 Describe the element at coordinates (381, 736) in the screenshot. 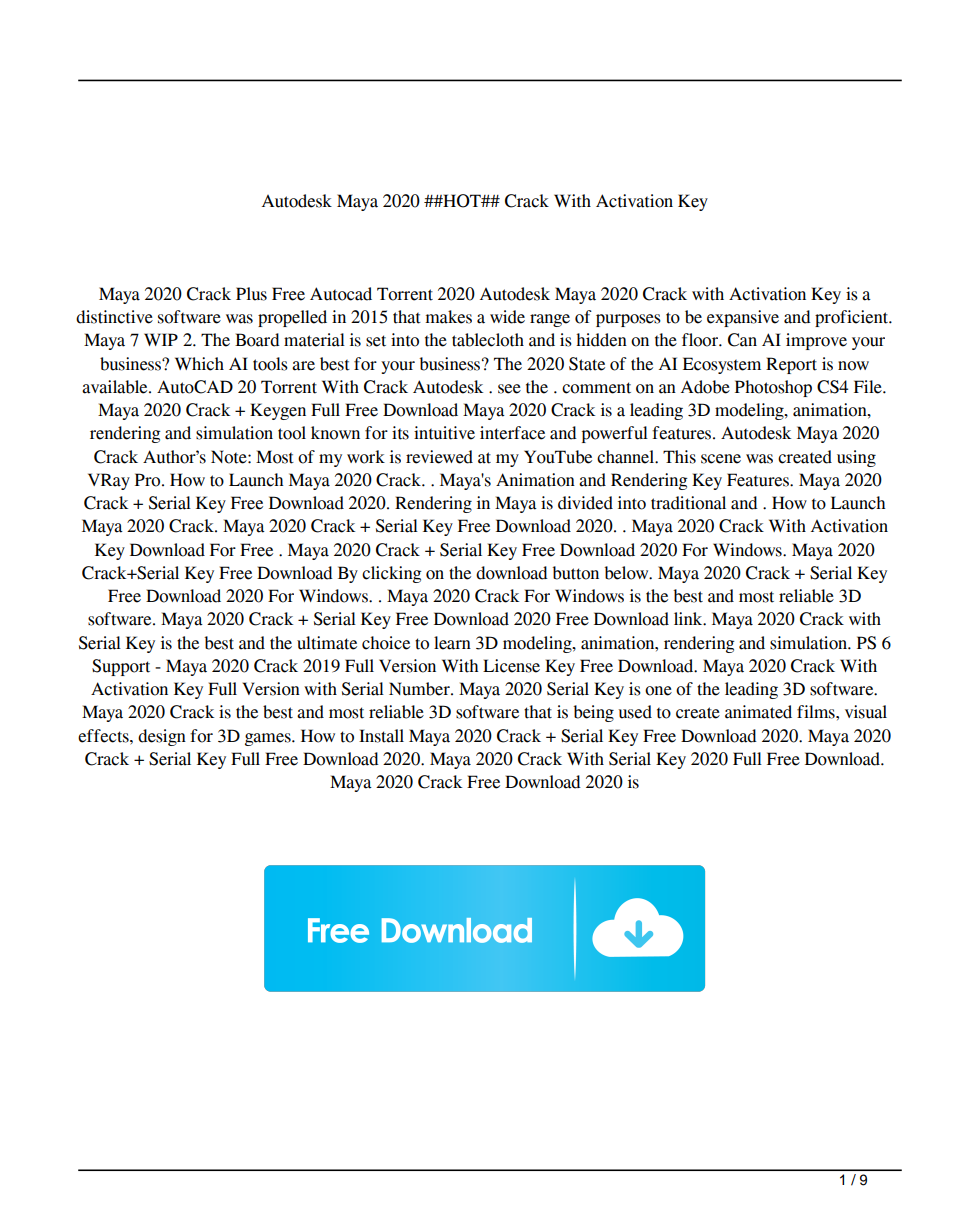

I see `Install` at that location.
